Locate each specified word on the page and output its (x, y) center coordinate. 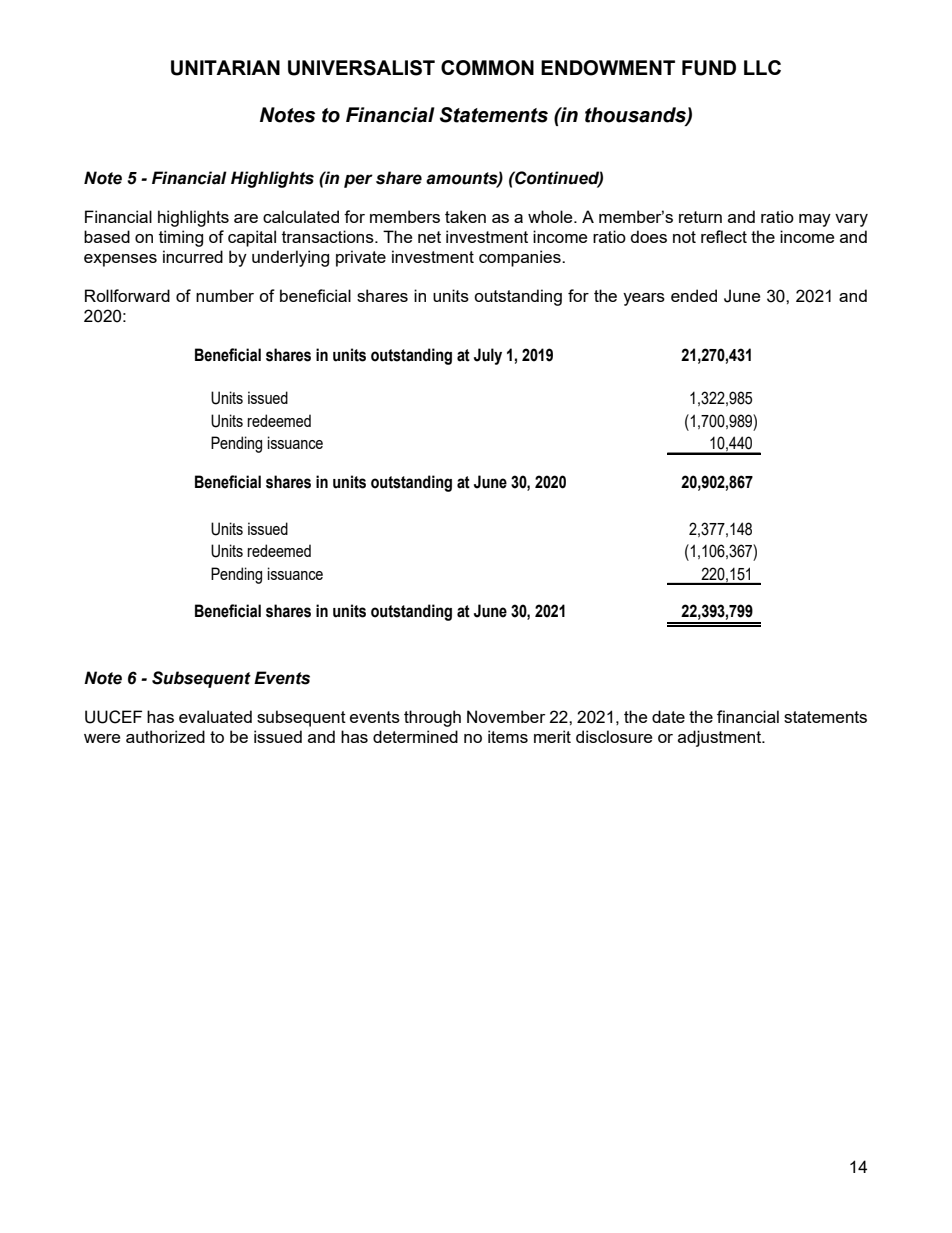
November (506, 716)
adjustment (721, 738)
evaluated (215, 716)
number (225, 295)
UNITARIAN (225, 68)
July (488, 356)
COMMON (487, 68)
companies (521, 258)
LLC (762, 67)
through (432, 718)
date (668, 716)
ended (694, 295)
